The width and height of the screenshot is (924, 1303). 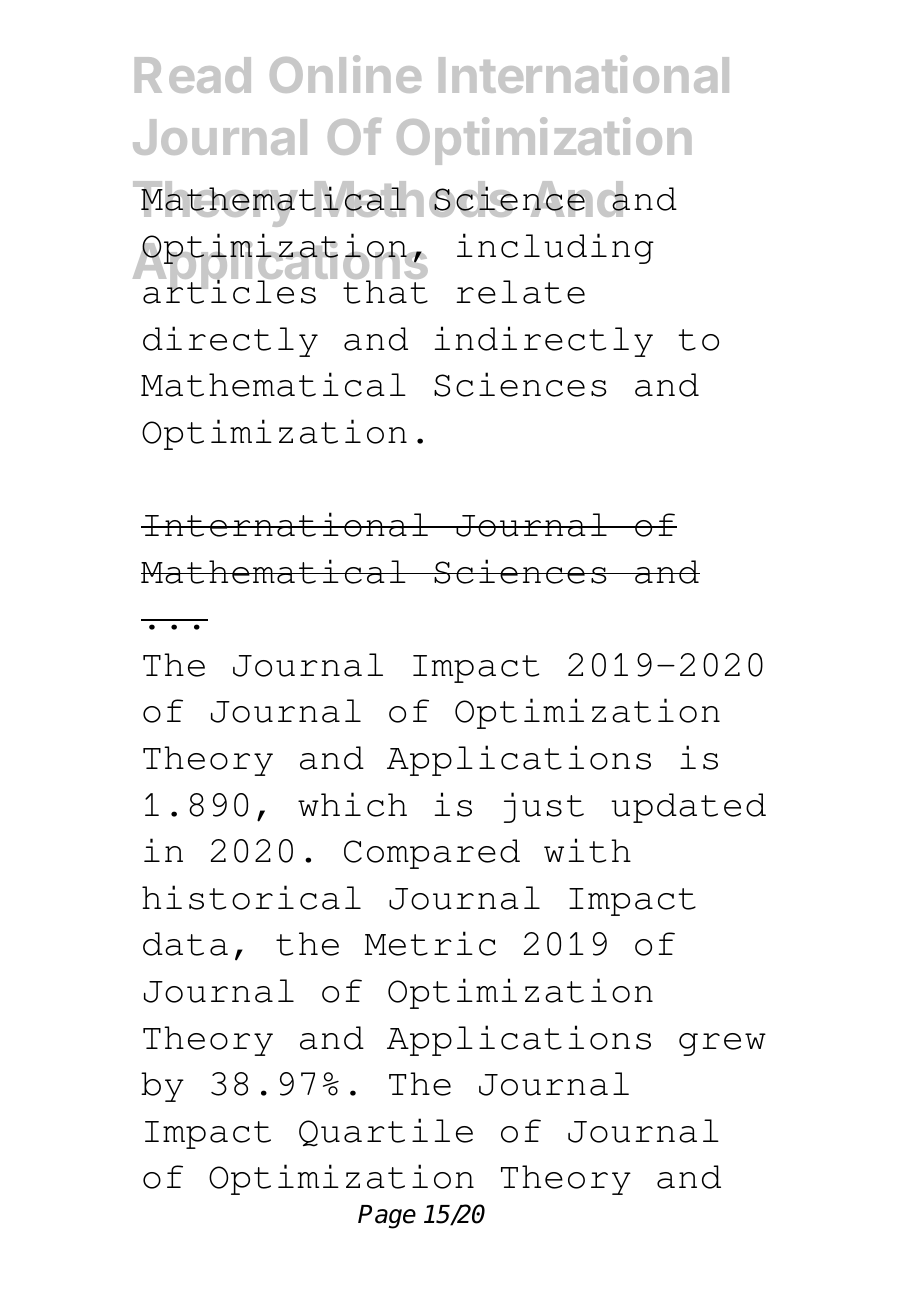 What do you see at coordinates (722, 1044) in the screenshot?
I see `grew` at bounding box center [722, 1044].
